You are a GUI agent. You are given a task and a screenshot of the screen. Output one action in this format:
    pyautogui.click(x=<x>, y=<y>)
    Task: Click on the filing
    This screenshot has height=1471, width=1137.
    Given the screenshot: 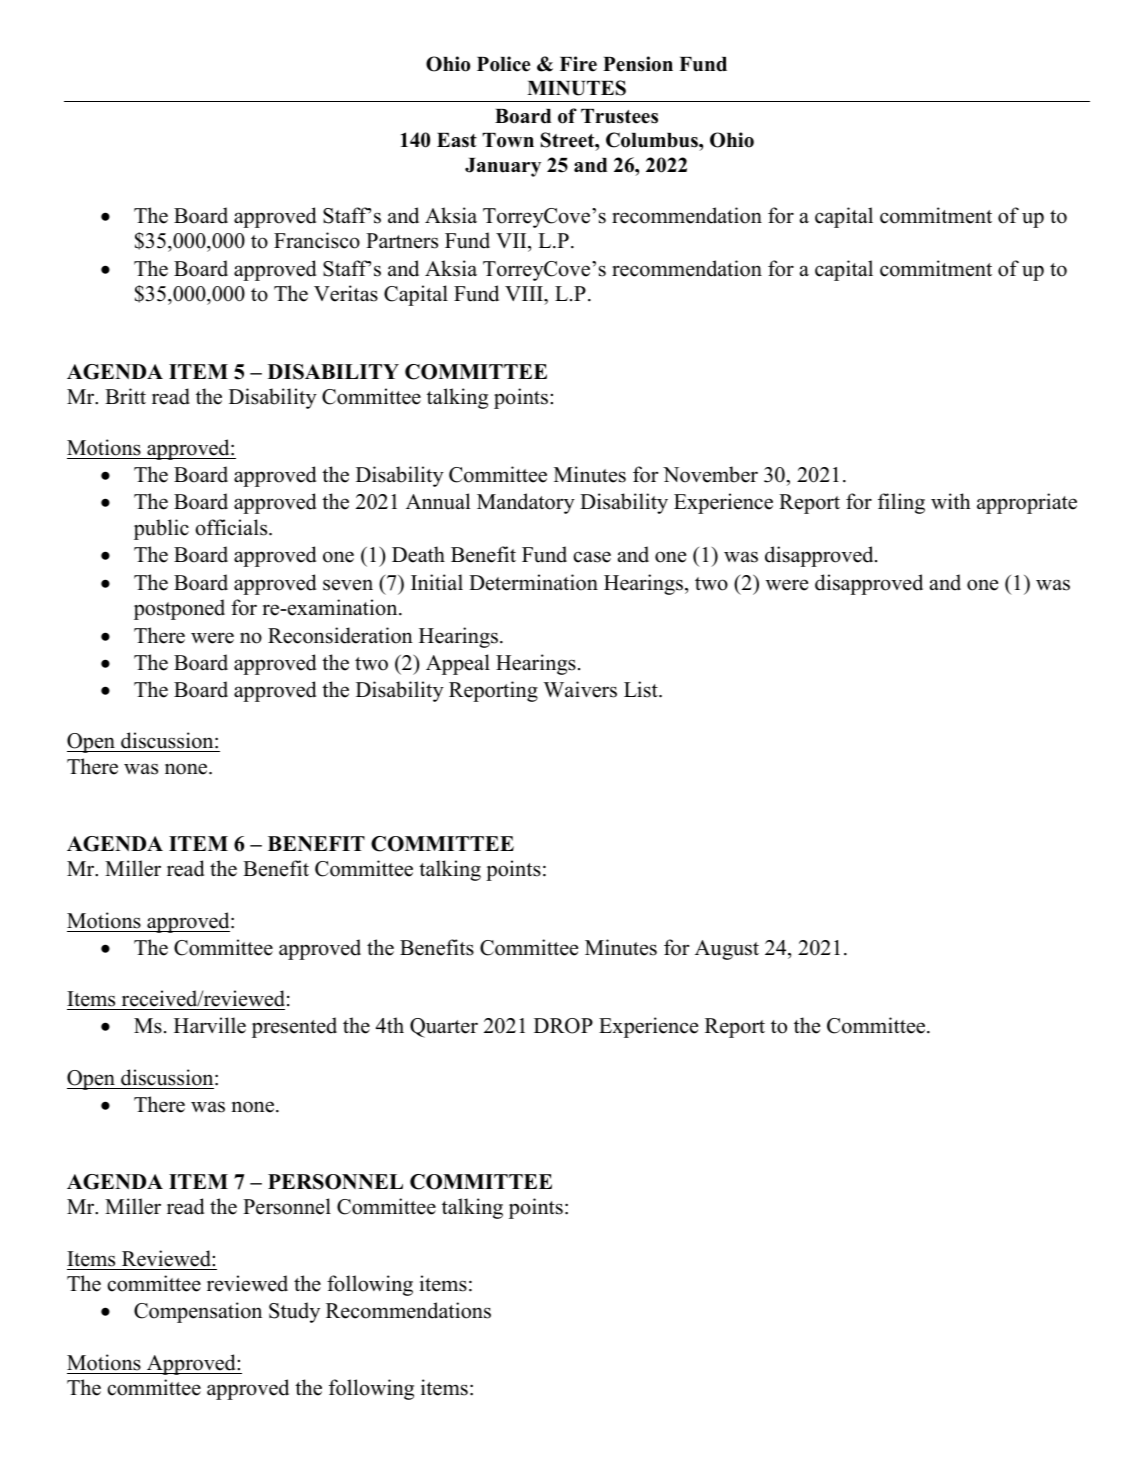 What is the action you would take?
    pyautogui.click(x=901, y=503)
